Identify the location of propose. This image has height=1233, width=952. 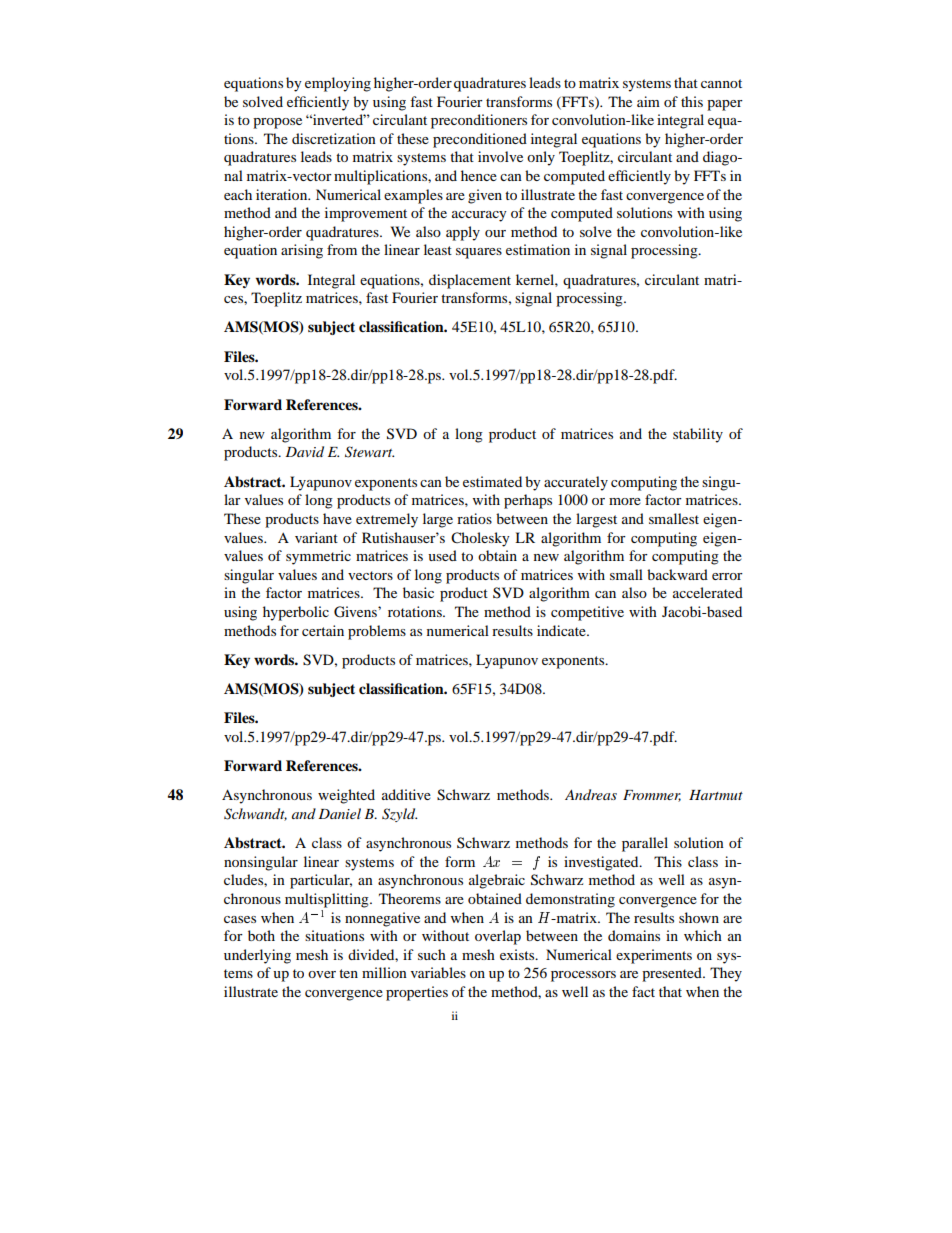
(277, 123).
